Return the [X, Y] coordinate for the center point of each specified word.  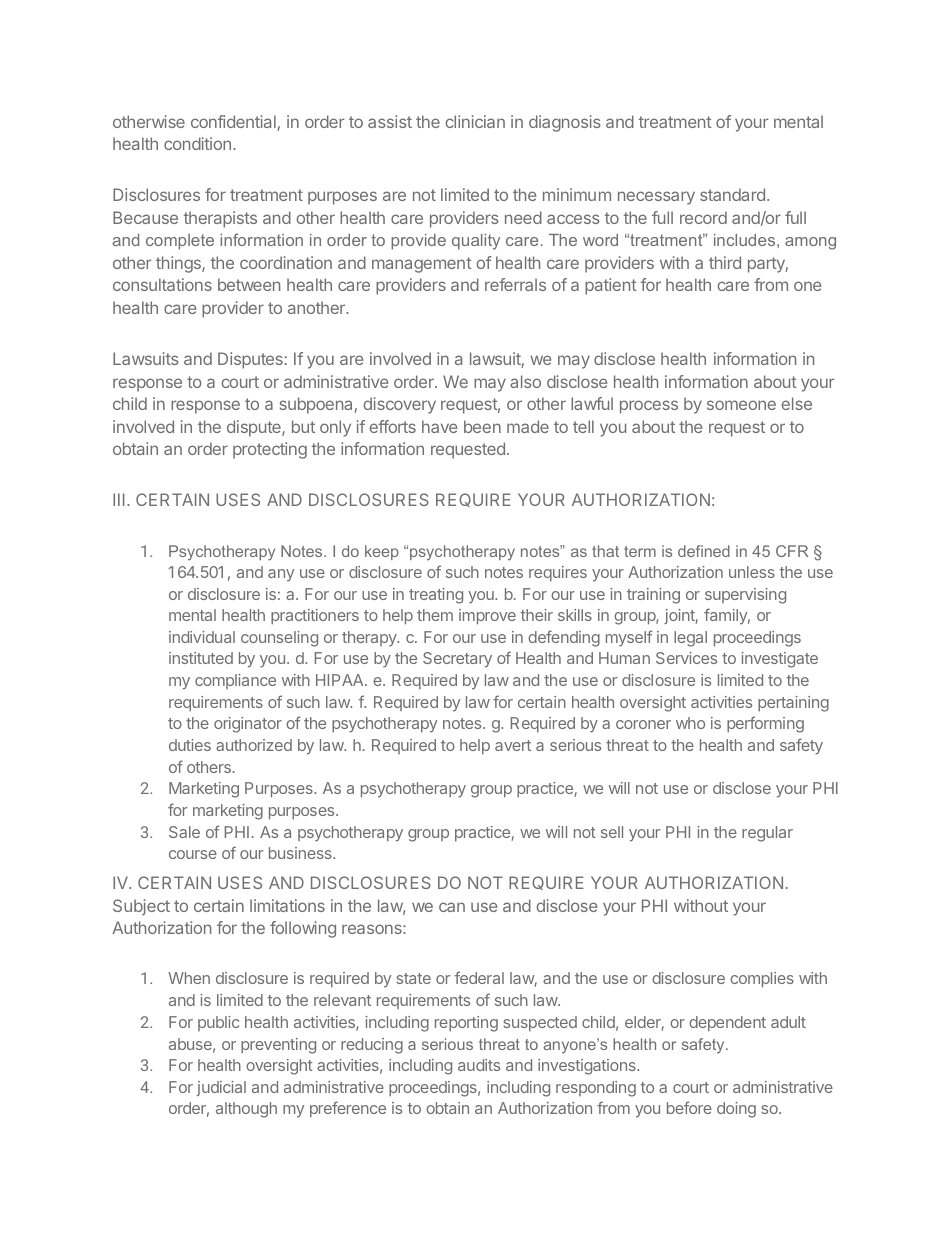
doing [736, 1110]
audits [479, 1065]
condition [197, 143]
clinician [475, 121]
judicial [221, 1088]
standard [732, 194]
